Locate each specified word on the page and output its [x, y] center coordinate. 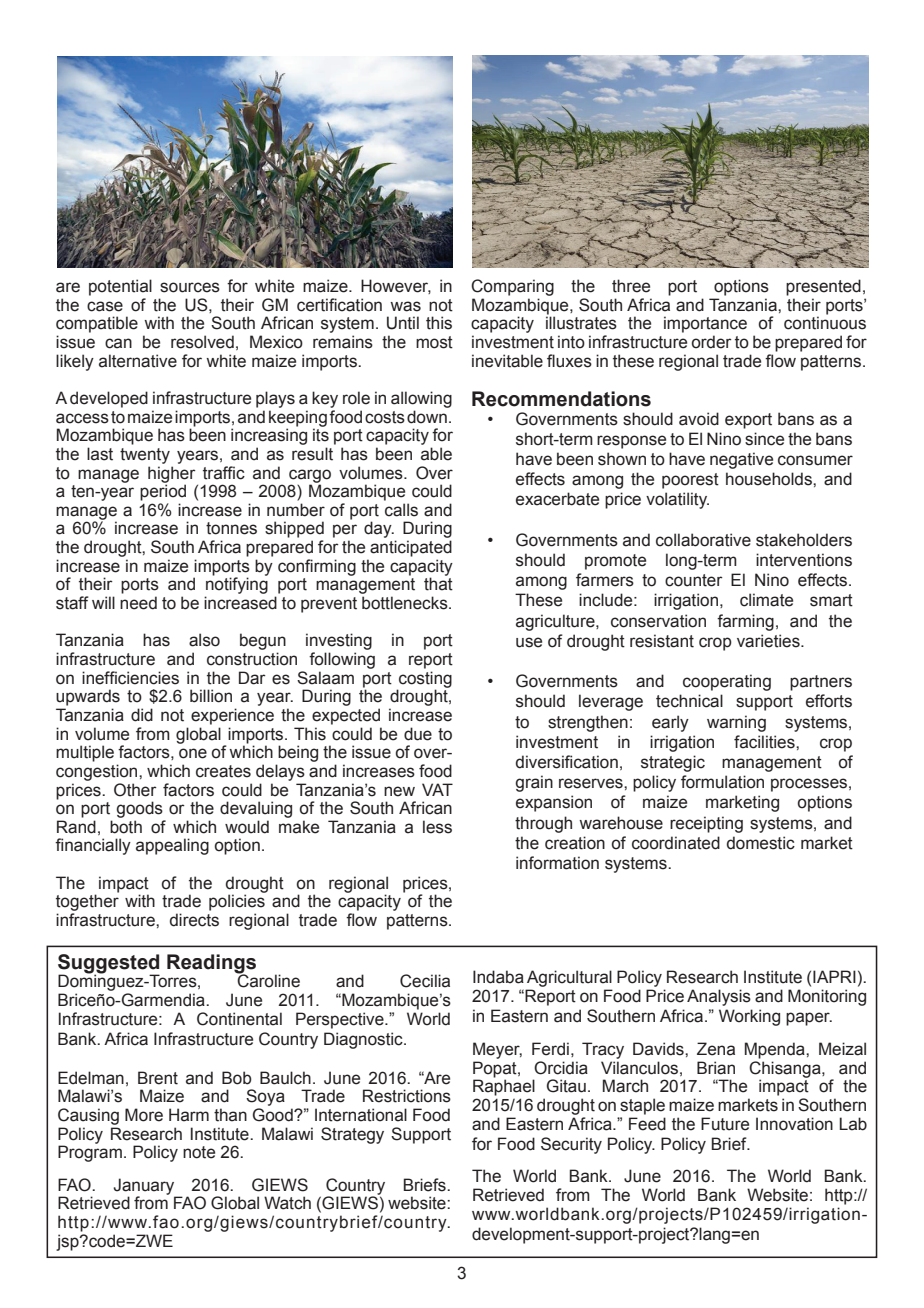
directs [194, 920]
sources [190, 287]
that [438, 584]
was [405, 306]
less [437, 827]
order [712, 342]
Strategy [352, 1135]
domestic [761, 843]
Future [725, 1124]
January [145, 1187]
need [138, 603]
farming [745, 622]
